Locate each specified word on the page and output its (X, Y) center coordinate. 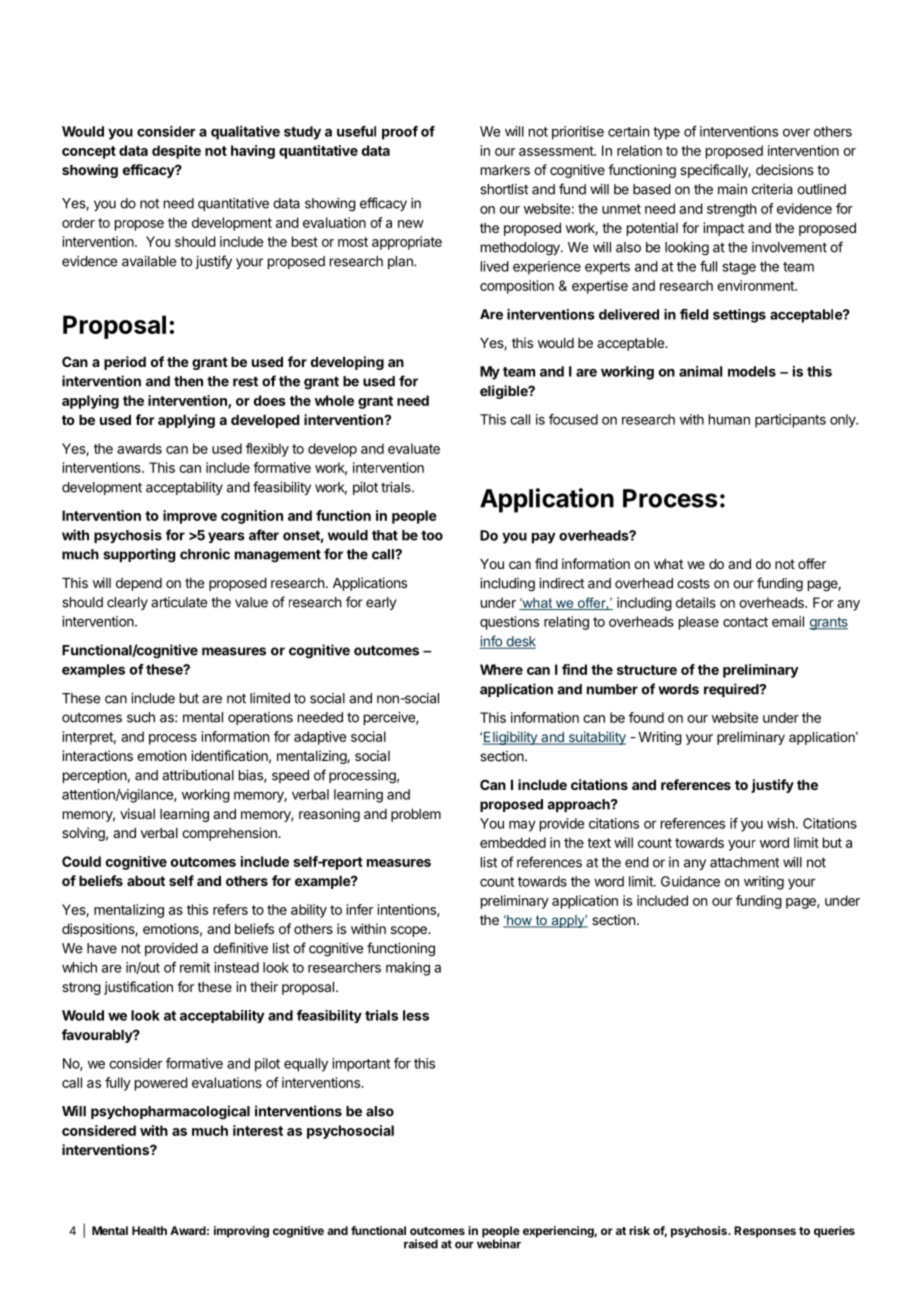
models (752, 371)
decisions (785, 169)
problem (416, 815)
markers (505, 170)
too (432, 535)
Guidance (690, 881)
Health (149, 1230)
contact (745, 622)
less (416, 1015)
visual (137, 813)
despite (176, 152)
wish (780, 823)
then (188, 381)
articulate (179, 602)
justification (138, 988)
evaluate (414, 448)
